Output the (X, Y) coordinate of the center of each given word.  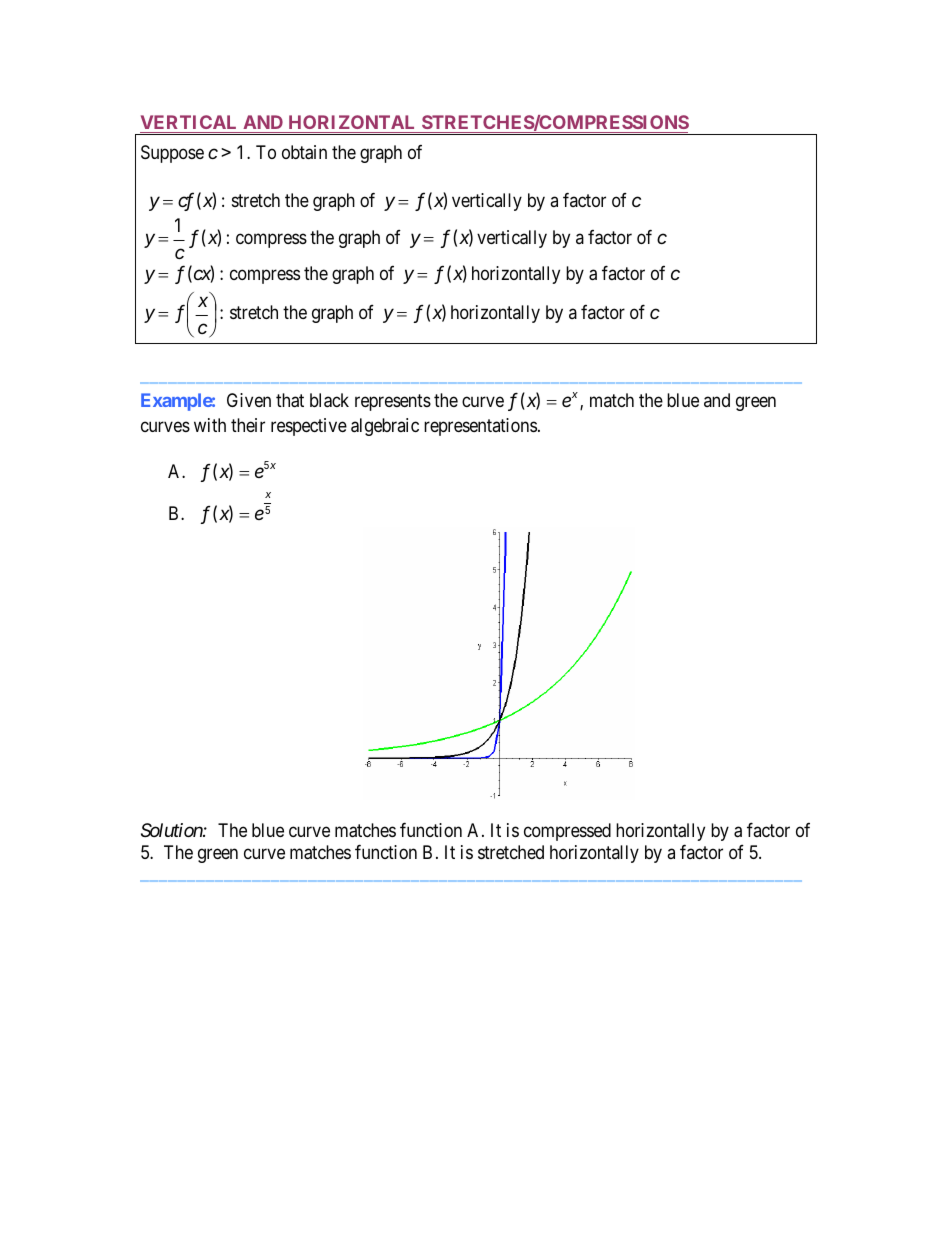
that (290, 400)
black (329, 400)
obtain (304, 152)
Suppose (172, 154)
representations (480, 427)
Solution (172, 830)
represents (393, 402)
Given (249, 400)
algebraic (385, 427)
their (248, 425)
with (210, 425)
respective (309, 427)
